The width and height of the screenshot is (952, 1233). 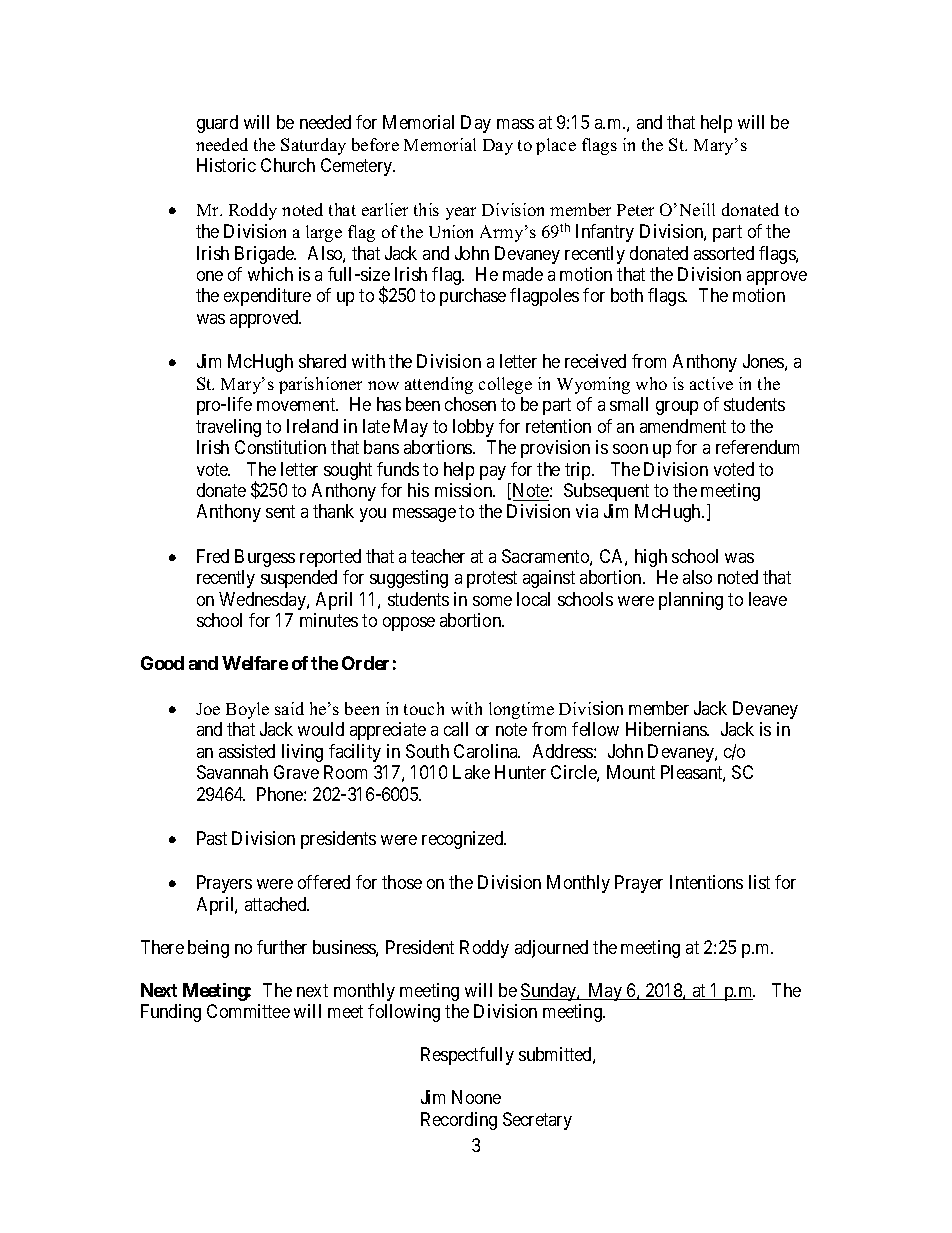 What do you see at coordinates (537, 1121) in the screenshot?
I see `Secretary` at bounding box center [537, 1121].
